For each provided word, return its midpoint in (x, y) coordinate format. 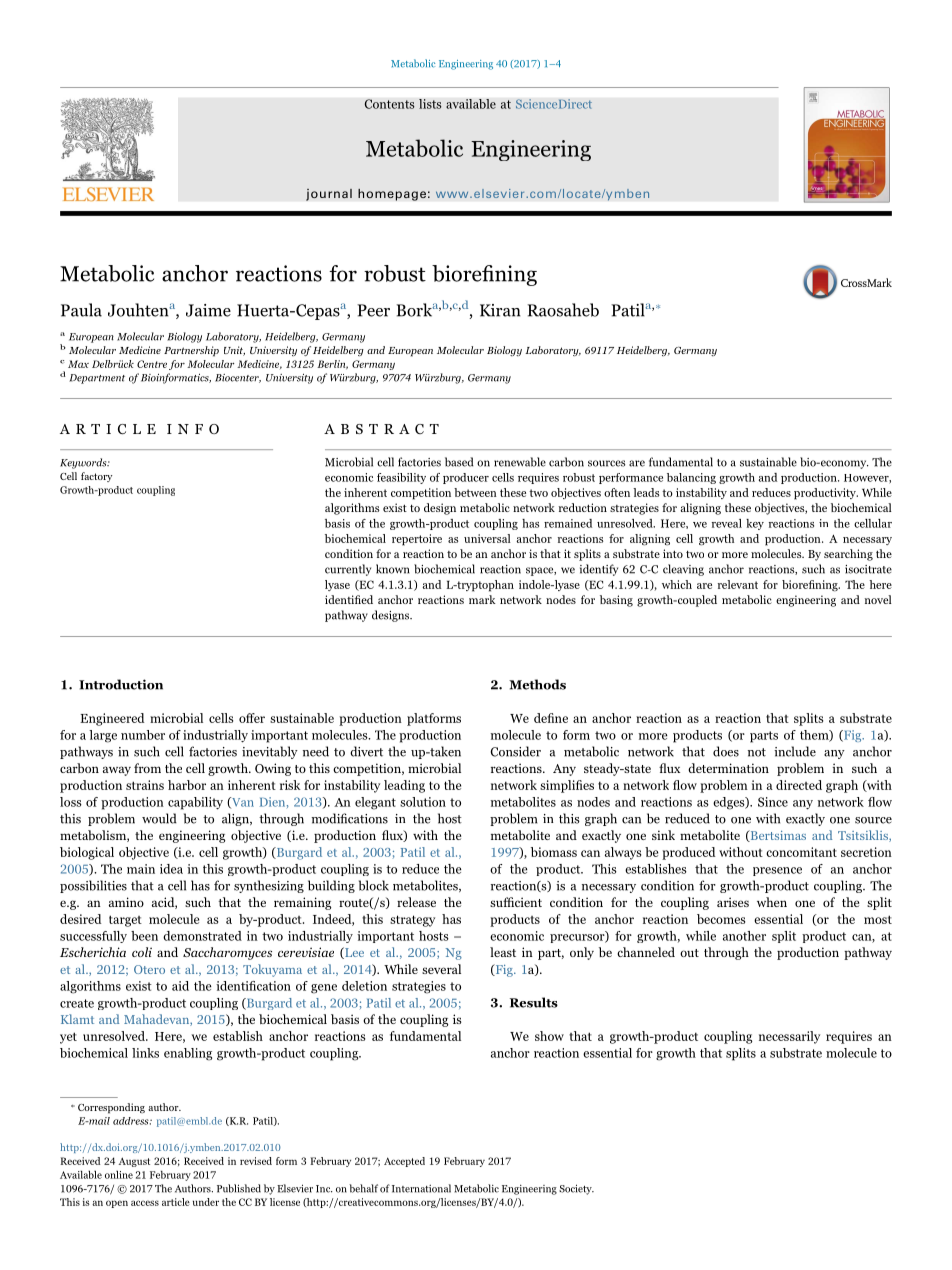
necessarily (789, 1037)
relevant (738, 584)
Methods (537, 684)
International (421, 1188)
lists (430, 104)
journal (329, 195)
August (134, 1162)
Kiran (500, 310)
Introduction (121, 684)
